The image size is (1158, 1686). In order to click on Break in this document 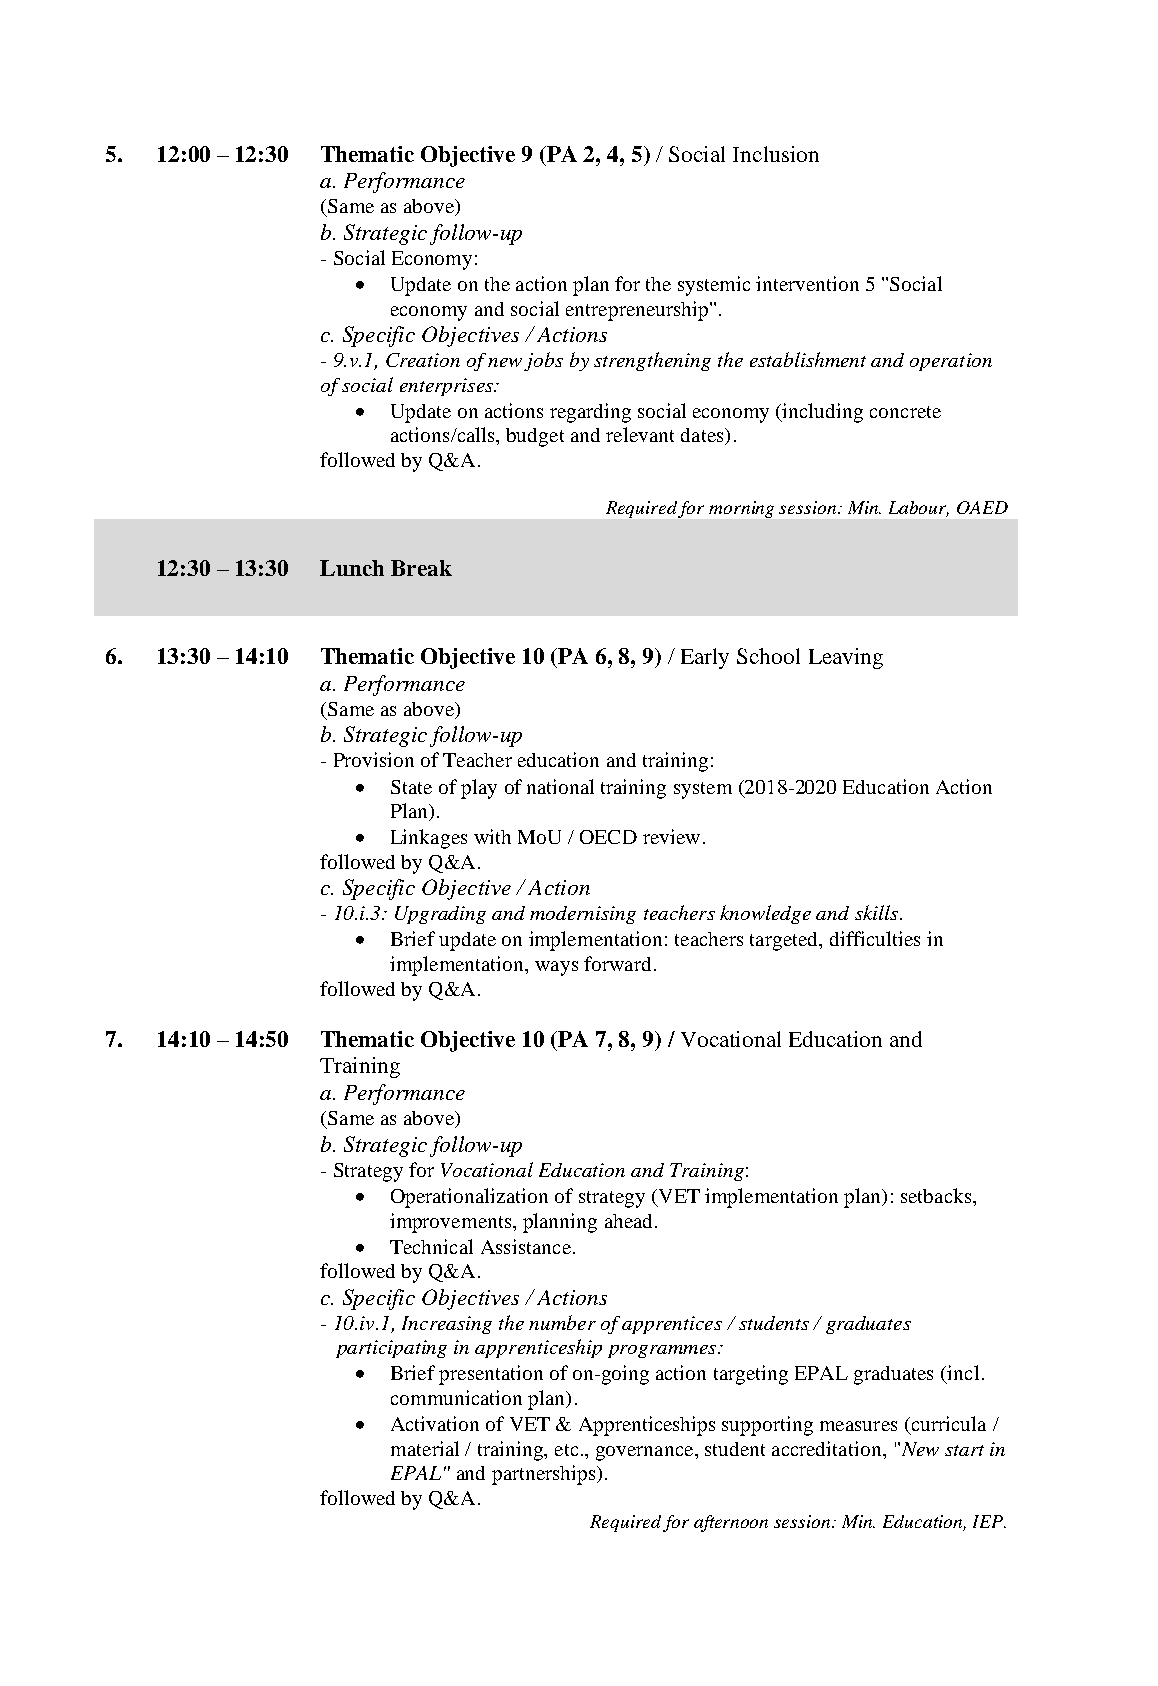, I will do `click(421, 568)`.
